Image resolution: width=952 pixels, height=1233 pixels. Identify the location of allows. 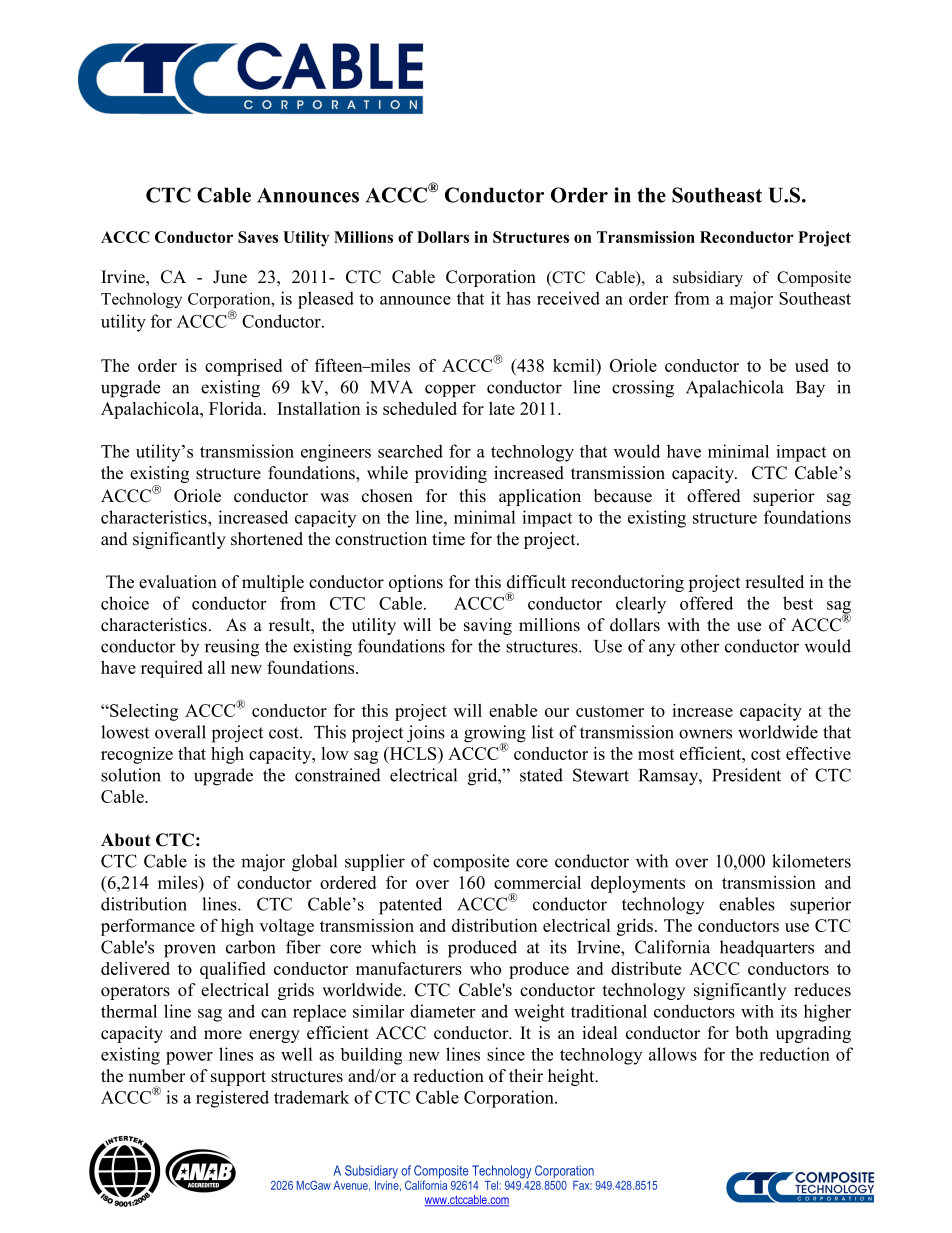
(673, 1054).
